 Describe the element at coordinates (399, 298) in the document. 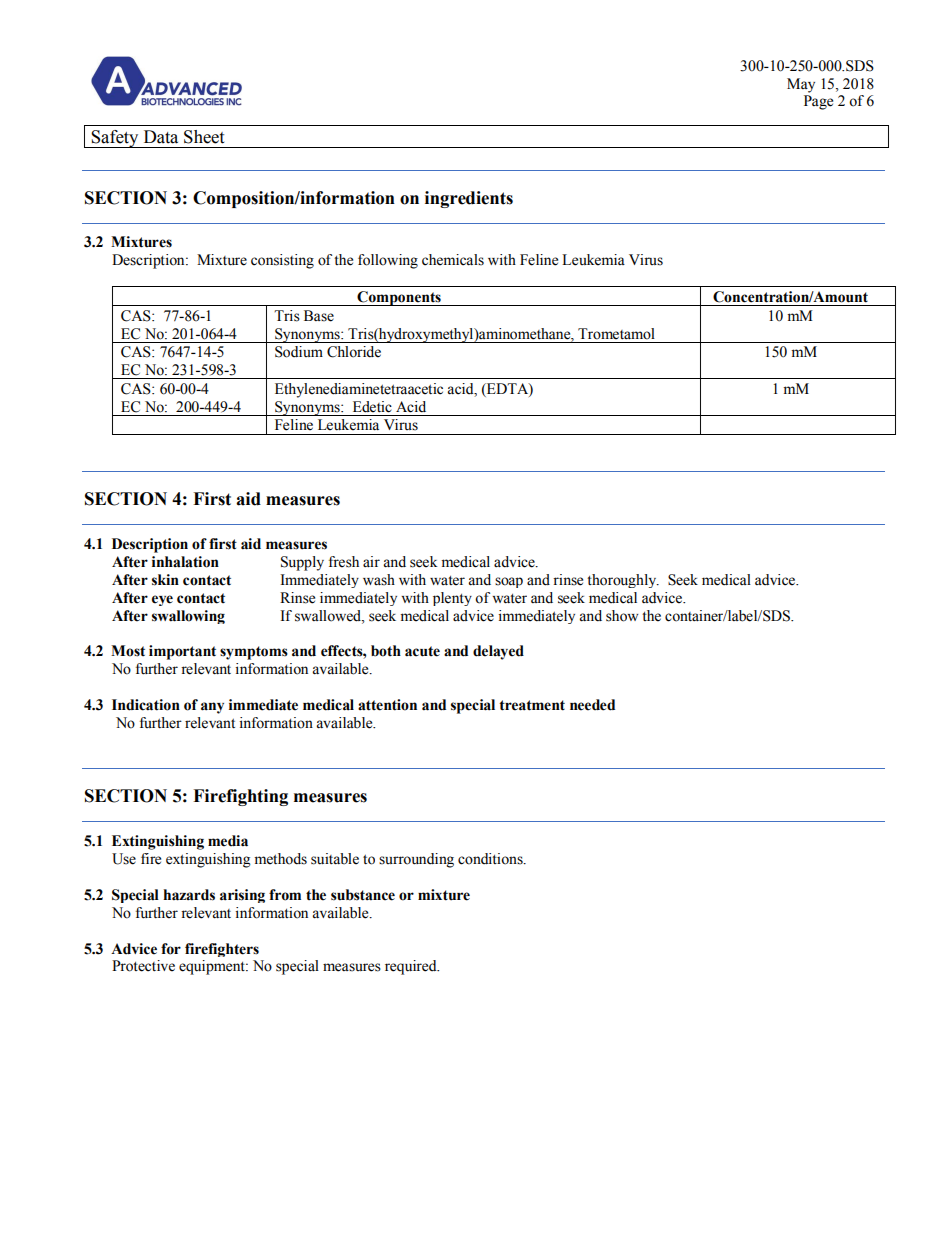

I see `Components` at that location.
